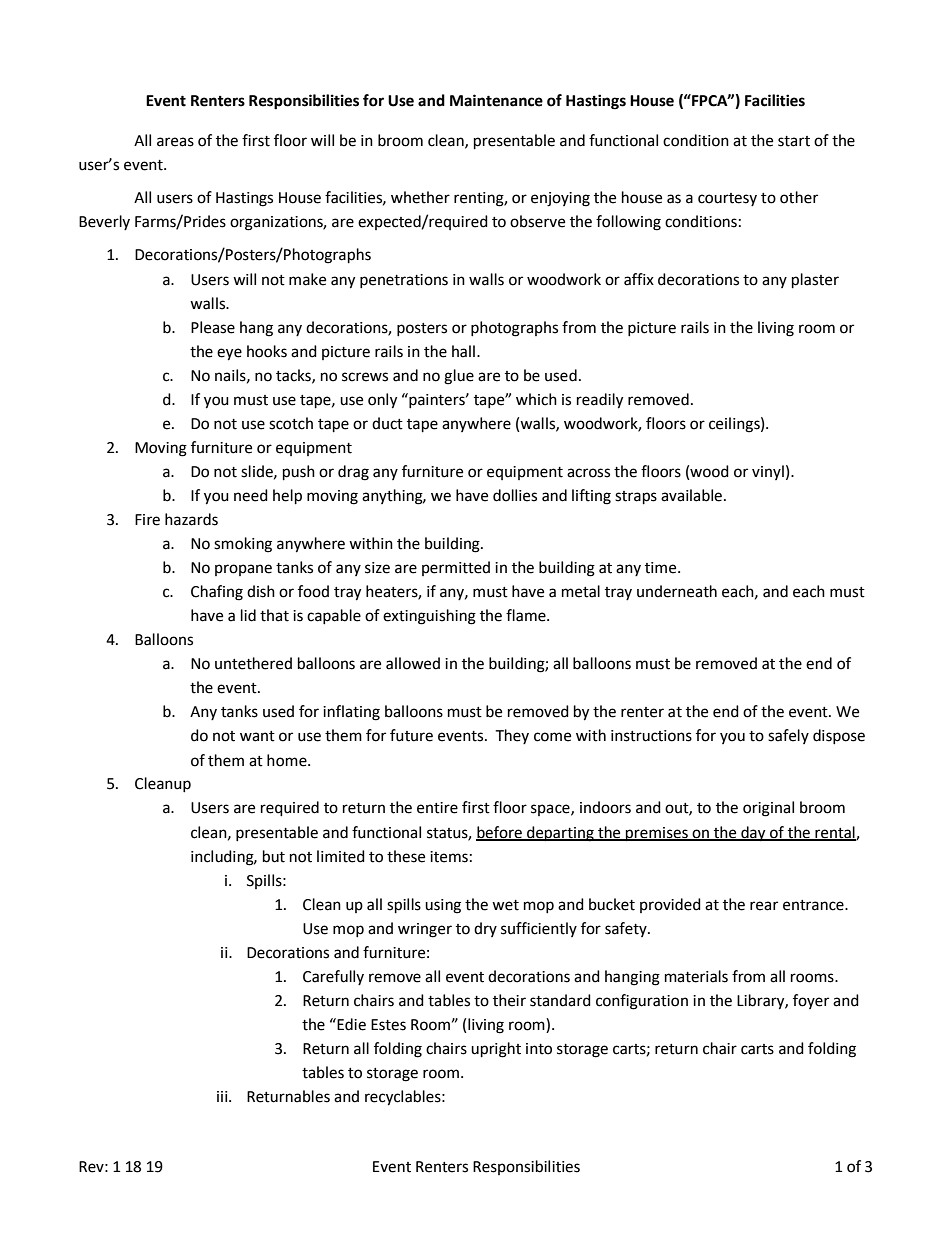 The image size is (952, 1233). I want to click on permitted, so click(456, 568).
